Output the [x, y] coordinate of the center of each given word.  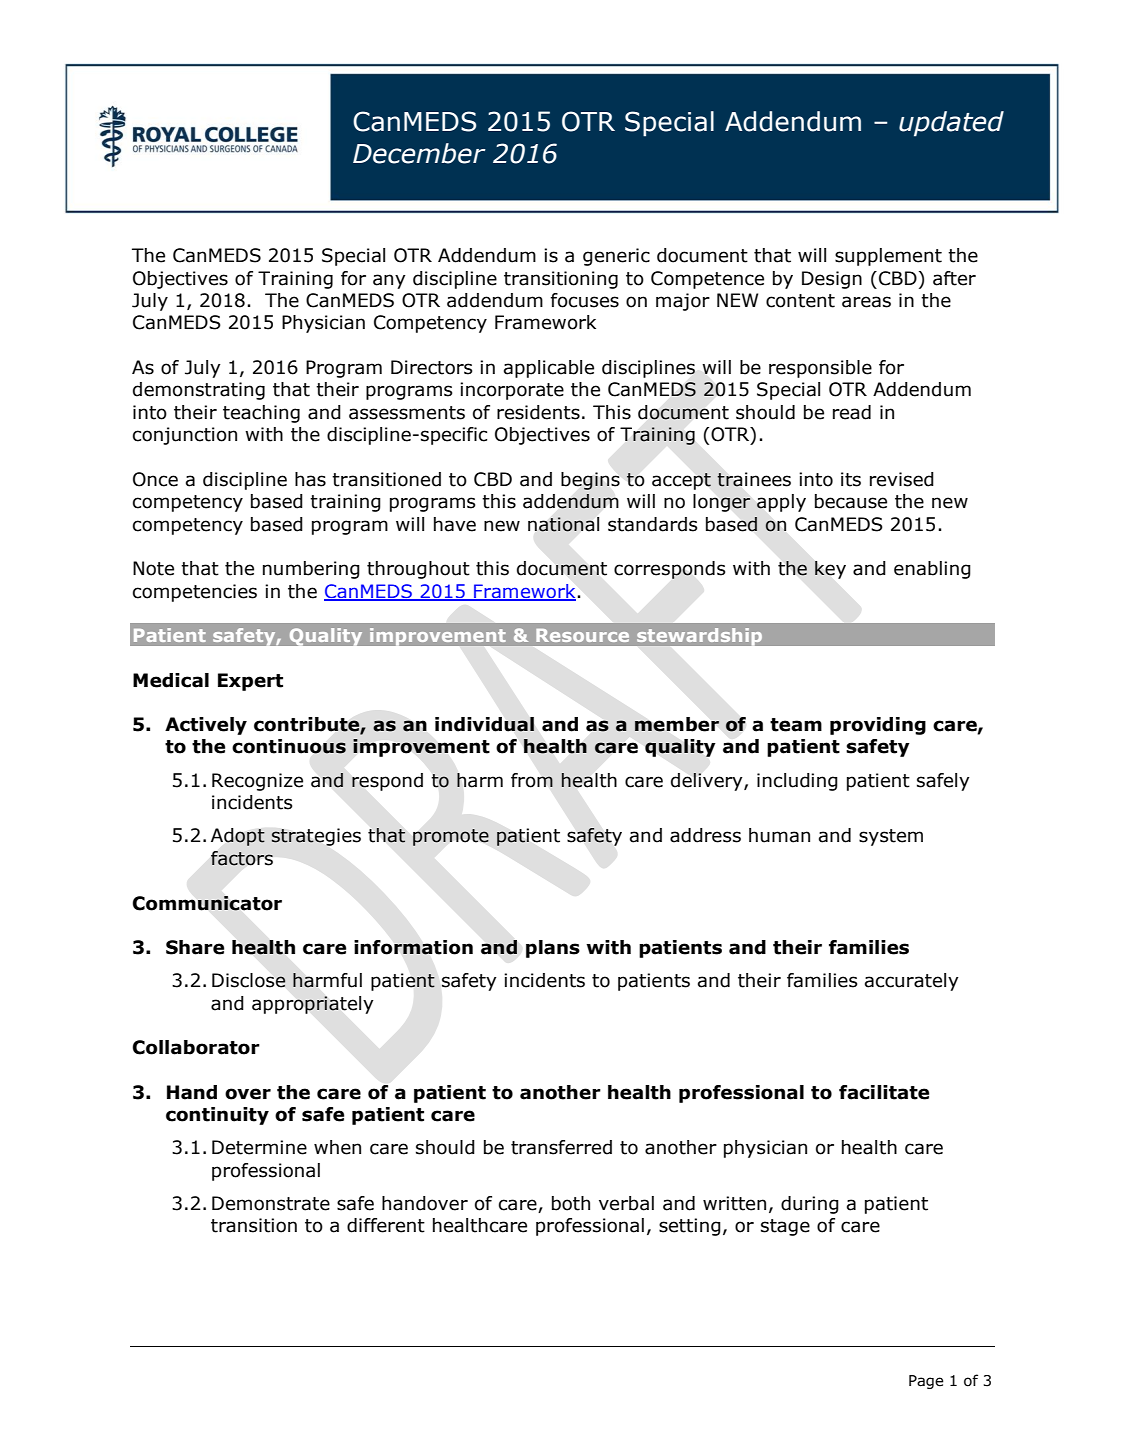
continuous [289, 746]
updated [951, 124]
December [419, 153]
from [532, 780]
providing [878, 726]
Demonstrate [271, 1203]
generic [616, 257]
